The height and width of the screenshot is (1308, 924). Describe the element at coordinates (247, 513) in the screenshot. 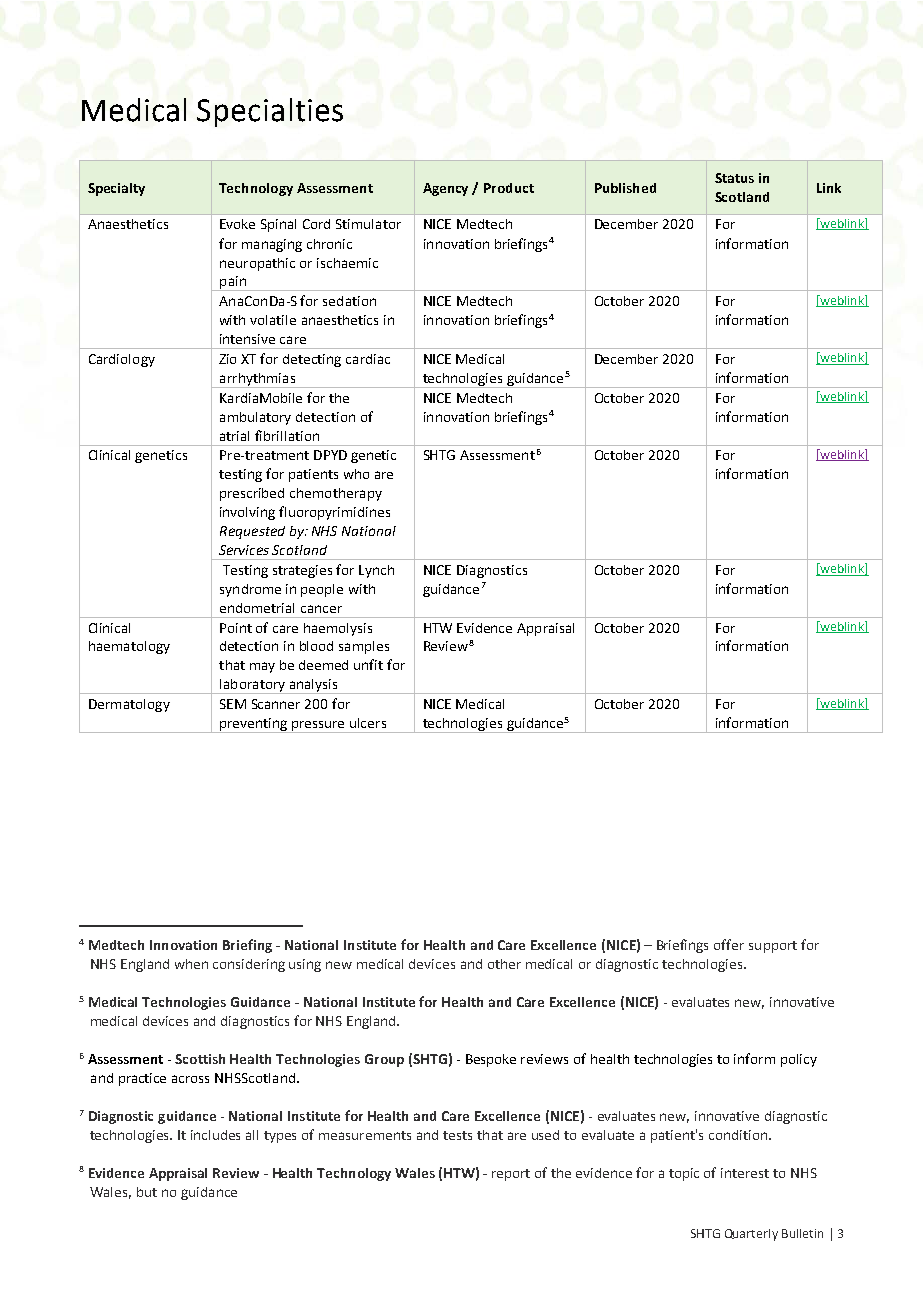

I see `involving` at that location.
